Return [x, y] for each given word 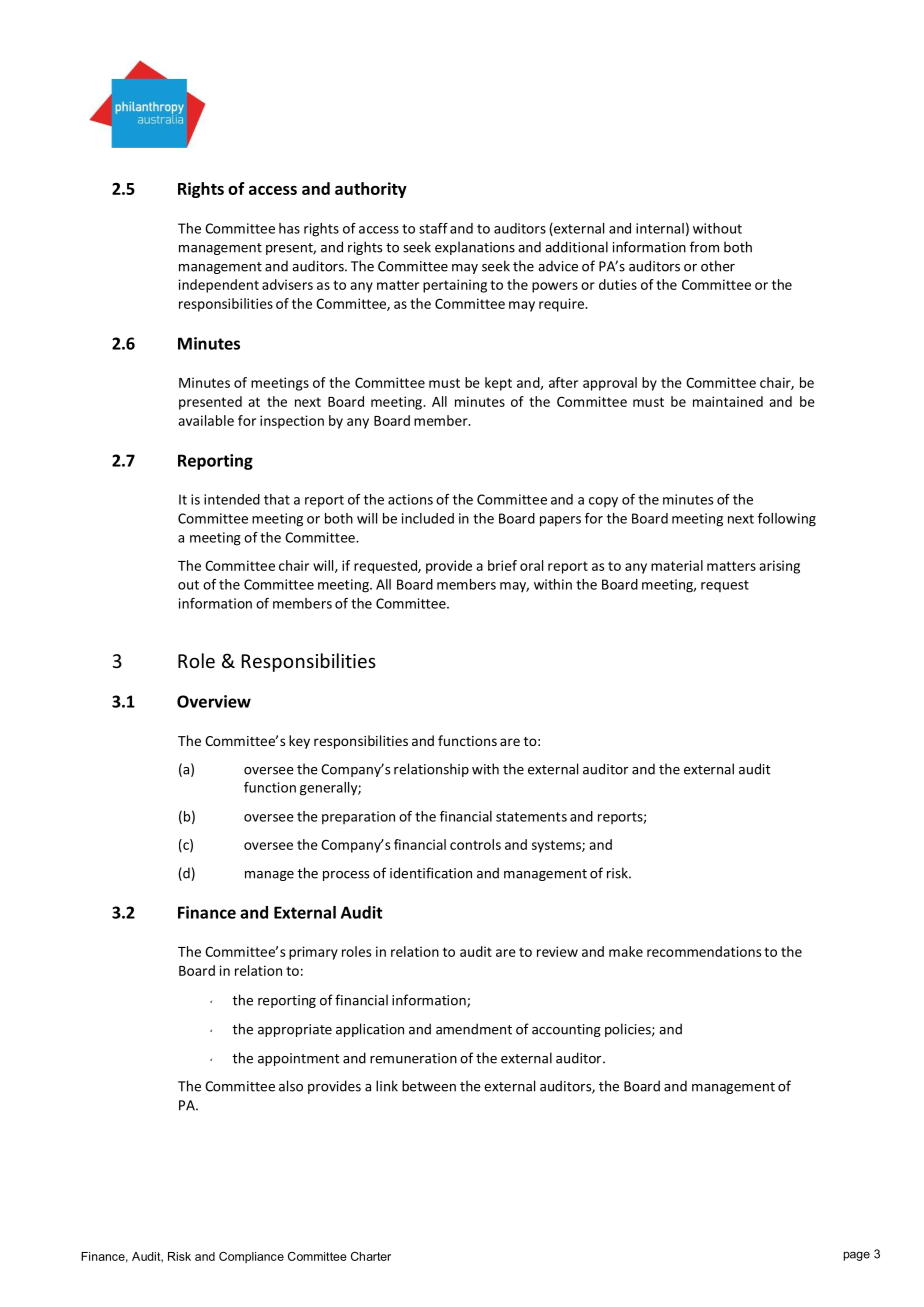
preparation [358, 818]
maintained [728, 401]
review [557, 951]
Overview [214, 701]
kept [498, 384]
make [626, 951]
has [289, 228]
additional [576, 247]
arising [779, 567]
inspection [292, 422]
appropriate [295, 1030]
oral [531, 565]
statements [531, 817]
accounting [566, 1030]
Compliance [251, 1257]
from [704, 247]
